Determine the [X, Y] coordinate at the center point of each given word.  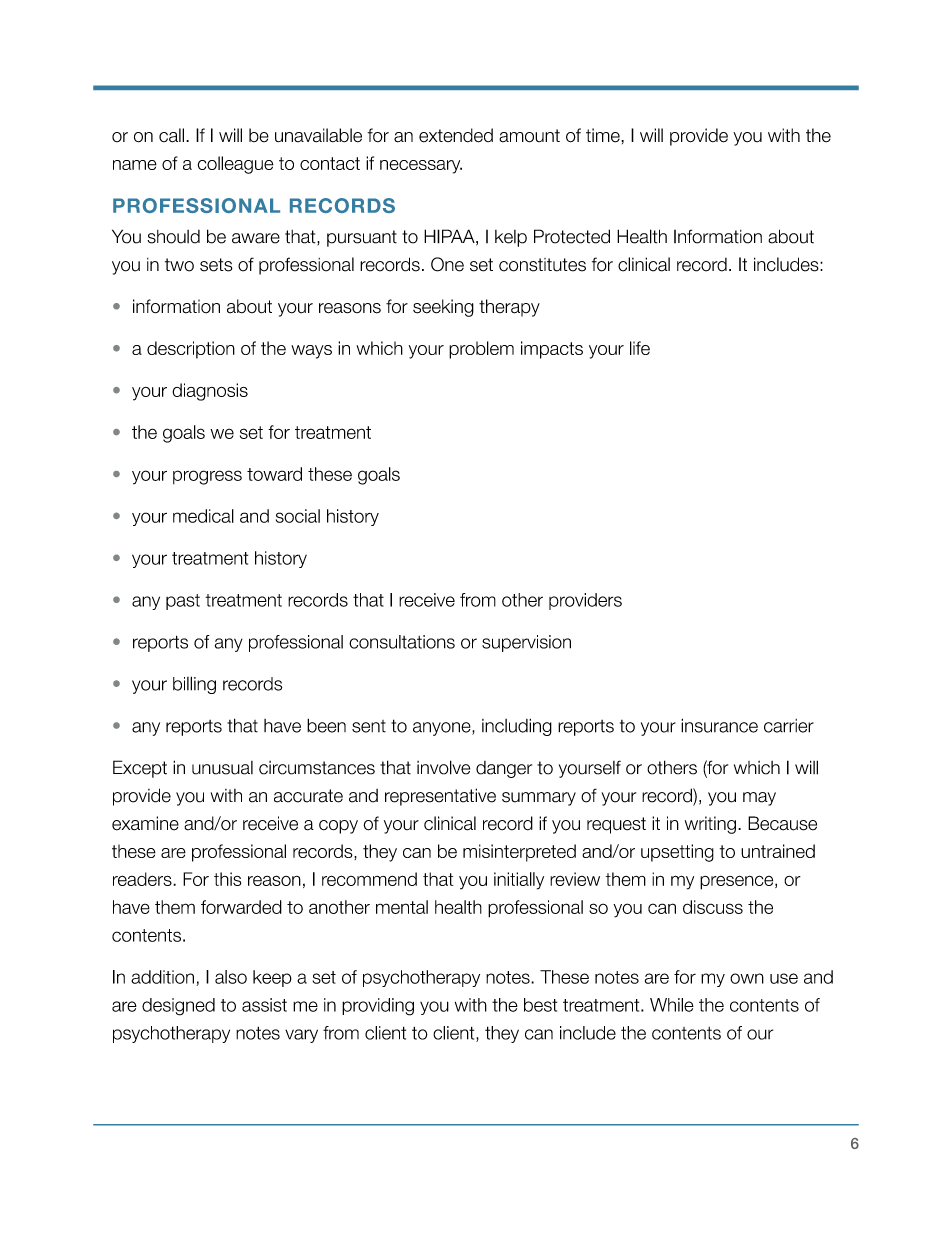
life [640, 348]
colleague [236, 165]
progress [207, 477]
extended [456, 135]
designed [178, 1007]
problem [481, 350]
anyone [443, 729]
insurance [719, 725]
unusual [222, 768]
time [604, 135]
